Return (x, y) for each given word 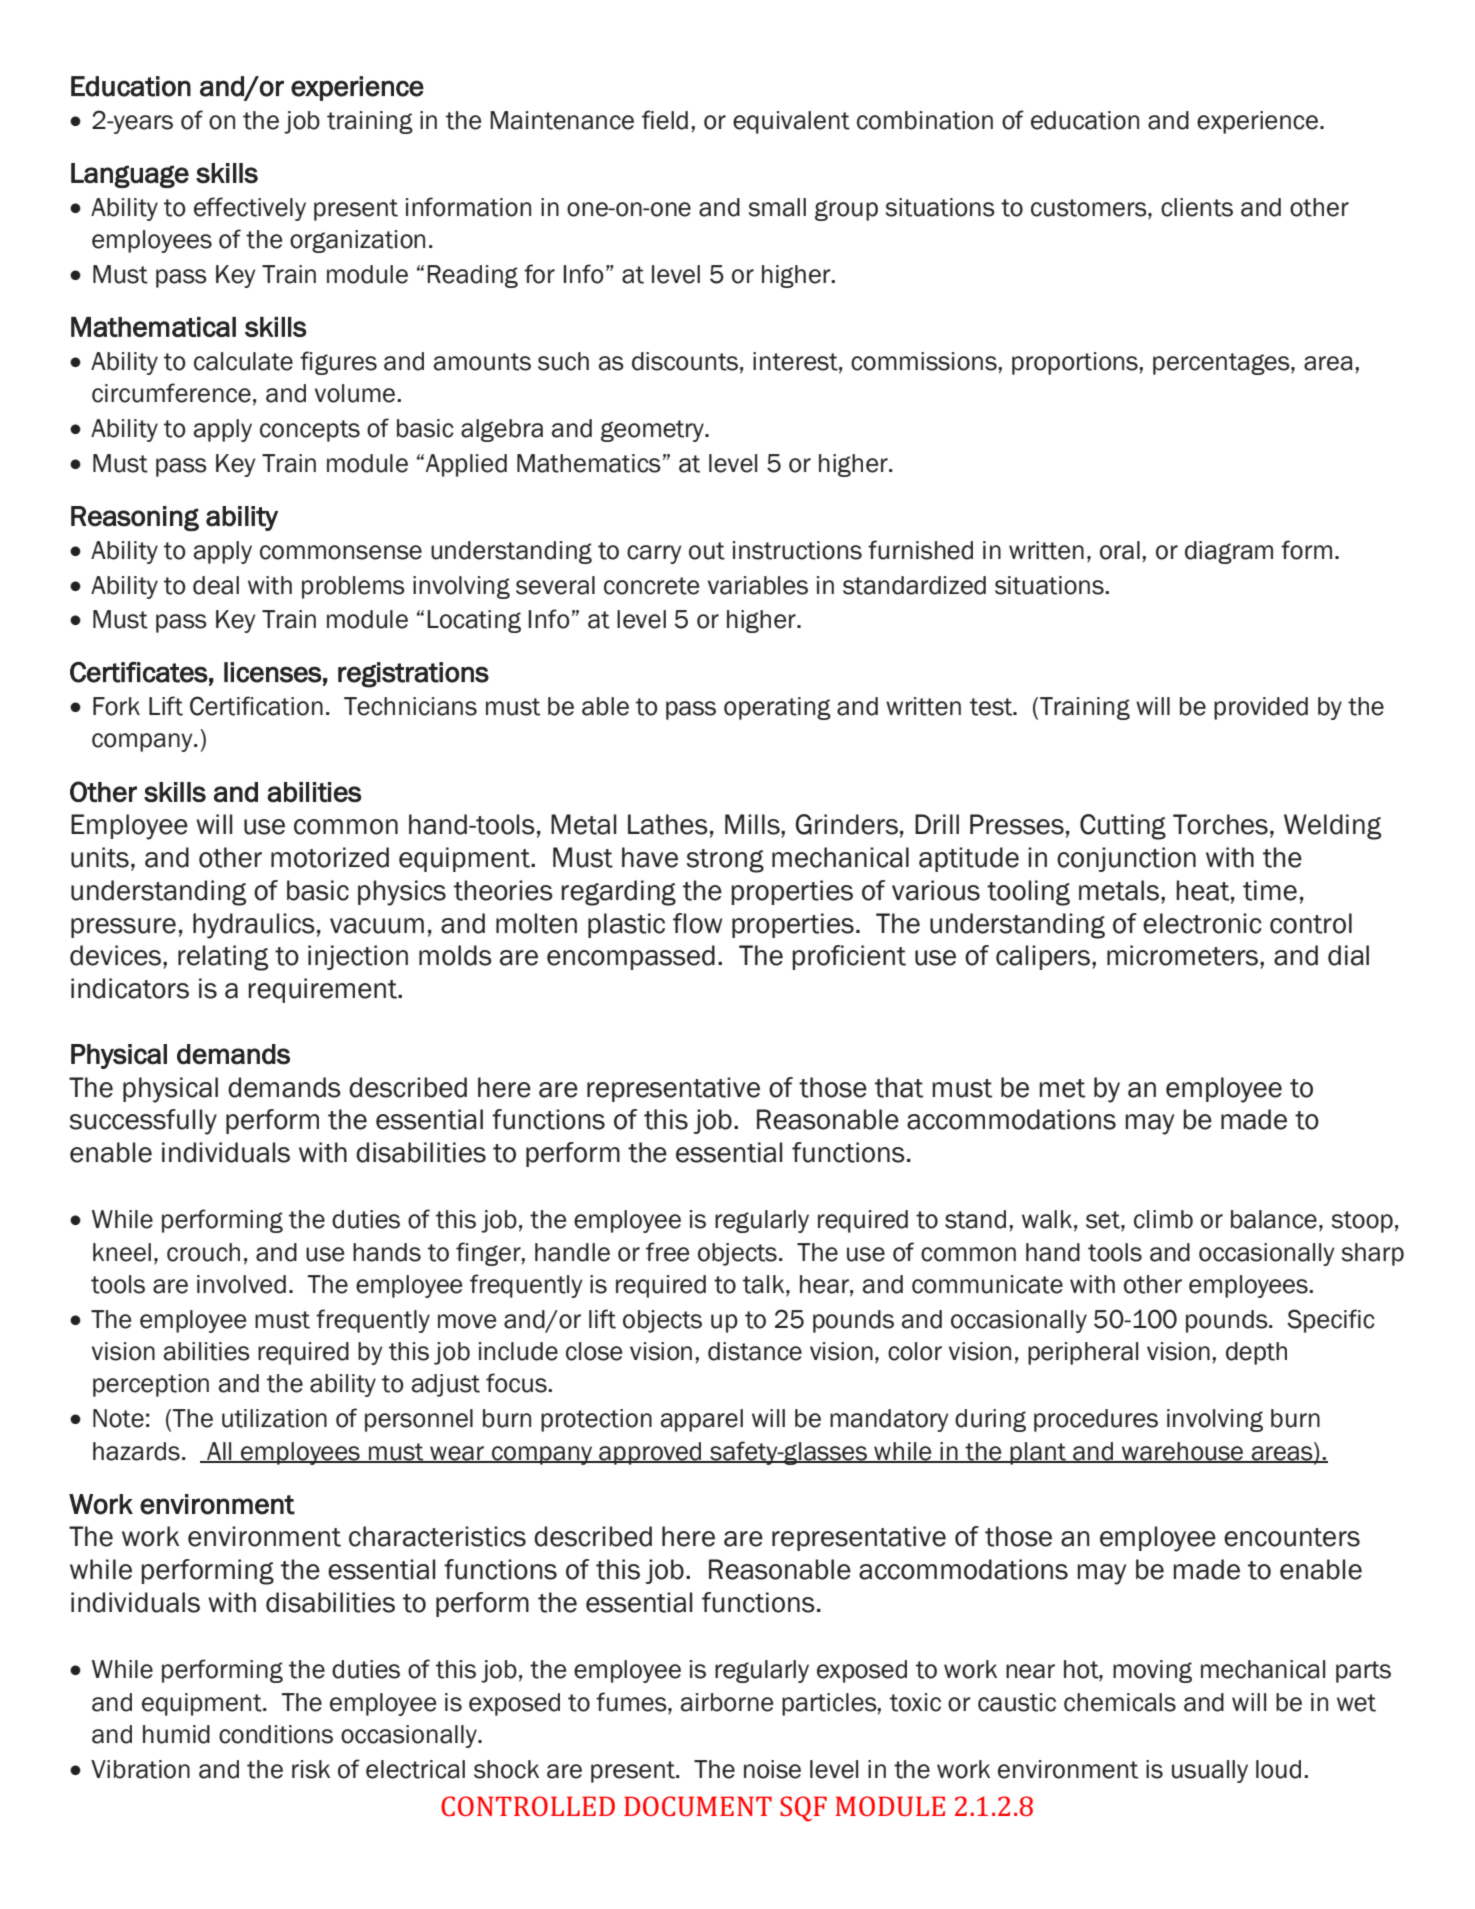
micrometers (1182, 955)
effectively (250, 209)
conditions (276, 1734)
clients (1197, 207)
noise (772, 1769)
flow (697, 923)
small (777, 207)
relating (223, 958)
